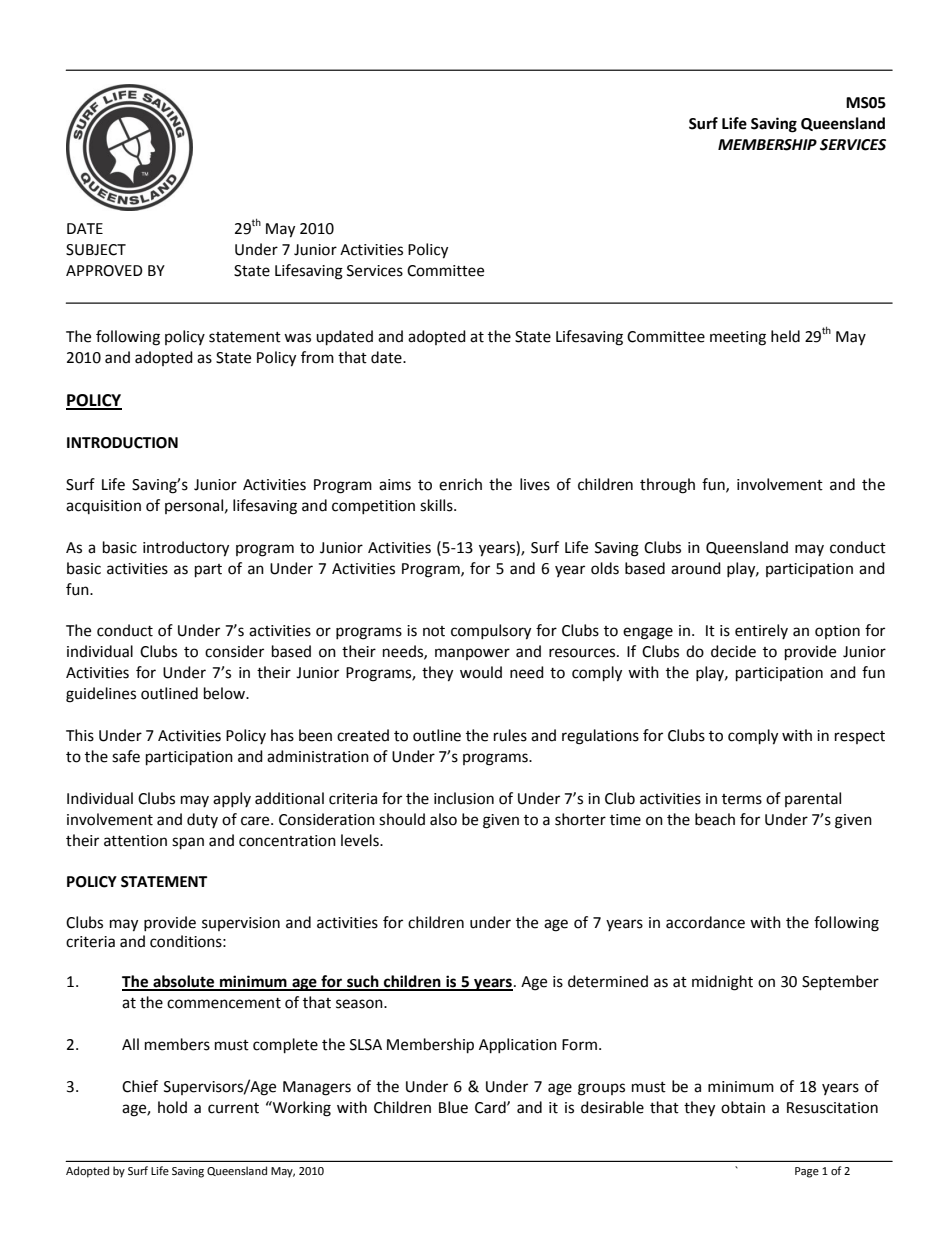 Image resolution: width=952 pixels, height=1233 pixels. What do you see at coordinates (860, 737) in the page?
I see `respect` at bounding box center [860, 737].
